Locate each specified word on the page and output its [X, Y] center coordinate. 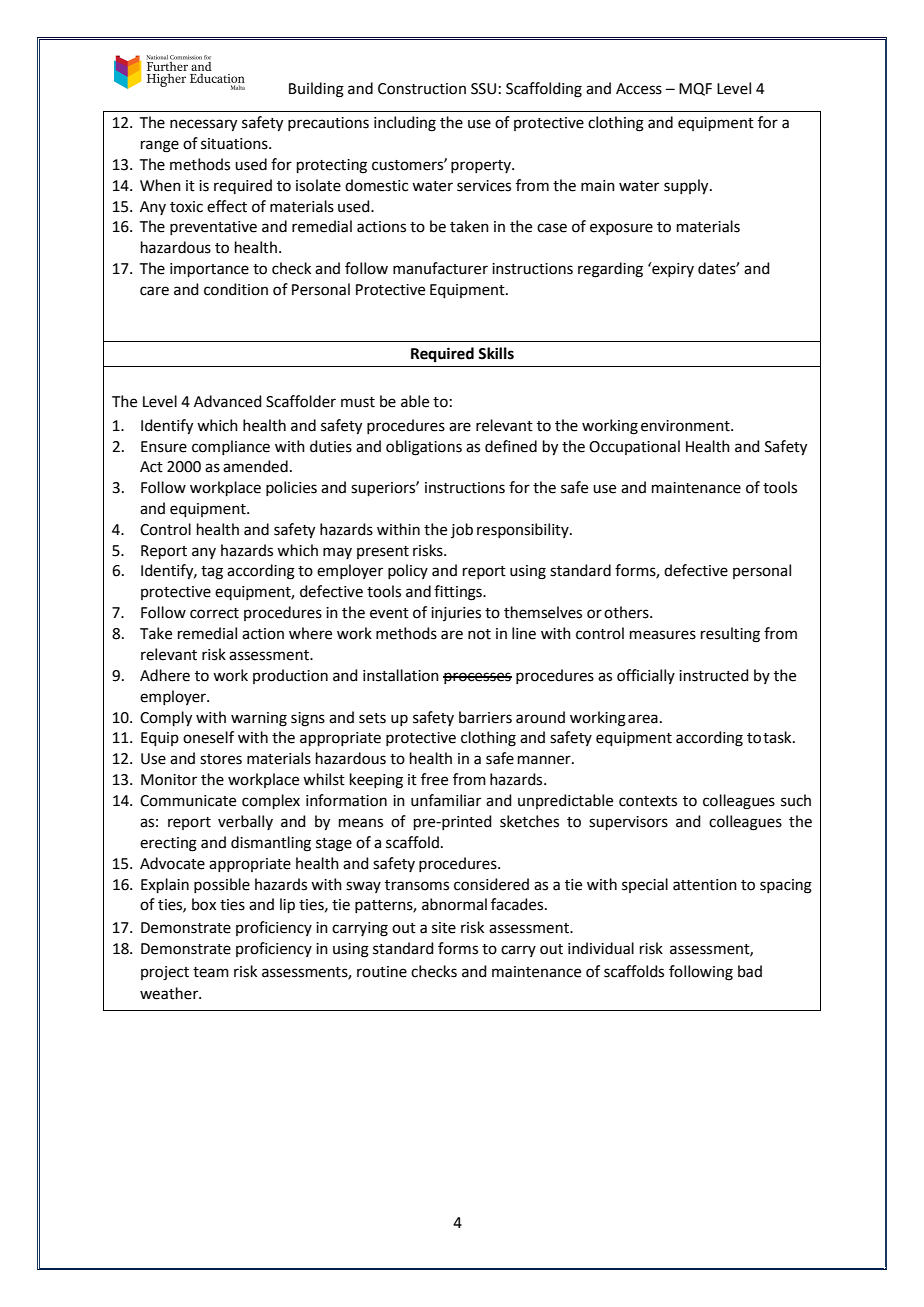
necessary [203, 125]
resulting [730, 635]
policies [291, 488]
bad [750, 971]
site [444, 928]
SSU [483, 89]
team [211, 972]
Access [639, 89]
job [462, 530]
